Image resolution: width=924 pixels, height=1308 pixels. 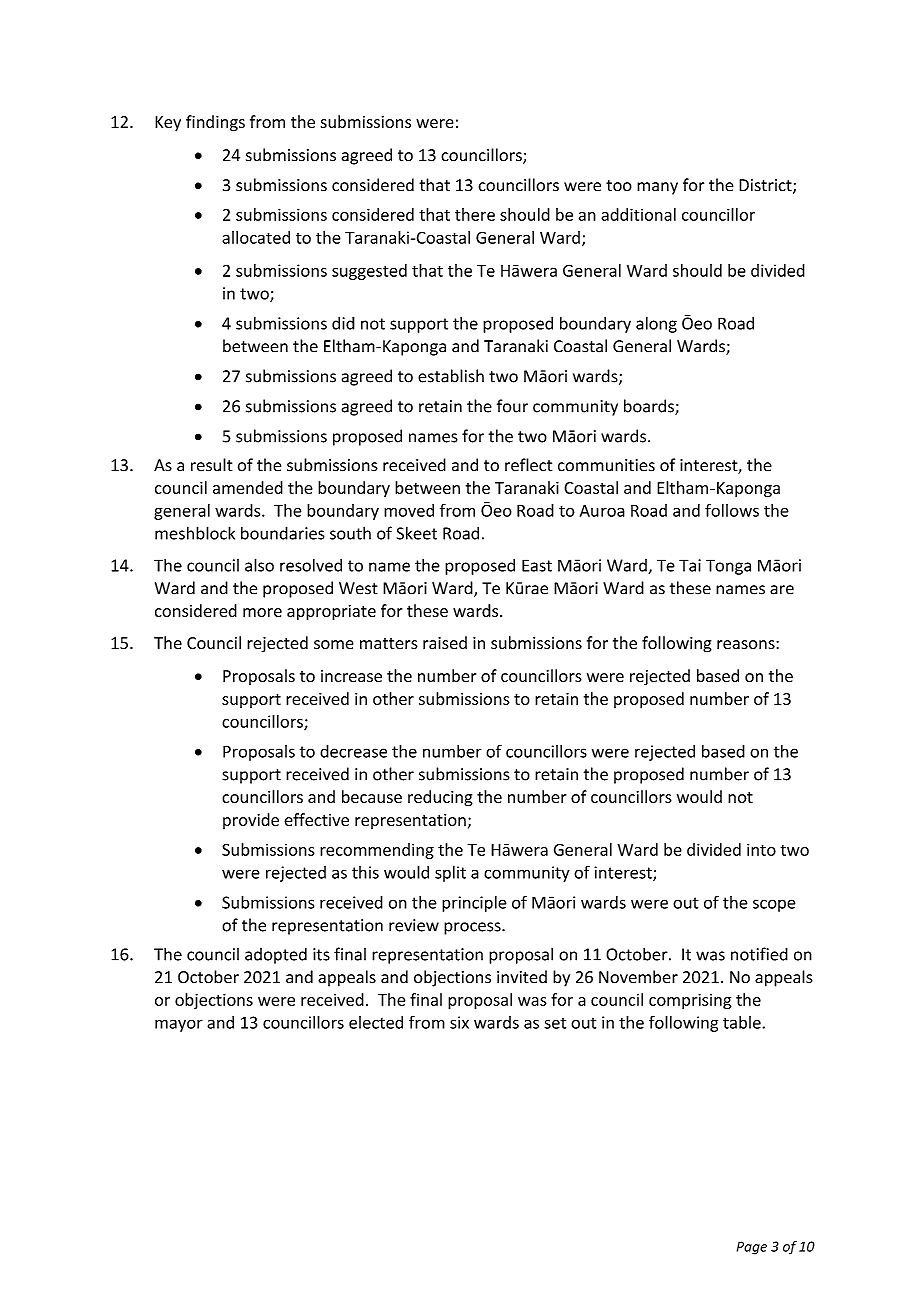 What do you see at coordinates (215, 123) in the screenshot?
I see `findings` at bounding box center [215, 123].
